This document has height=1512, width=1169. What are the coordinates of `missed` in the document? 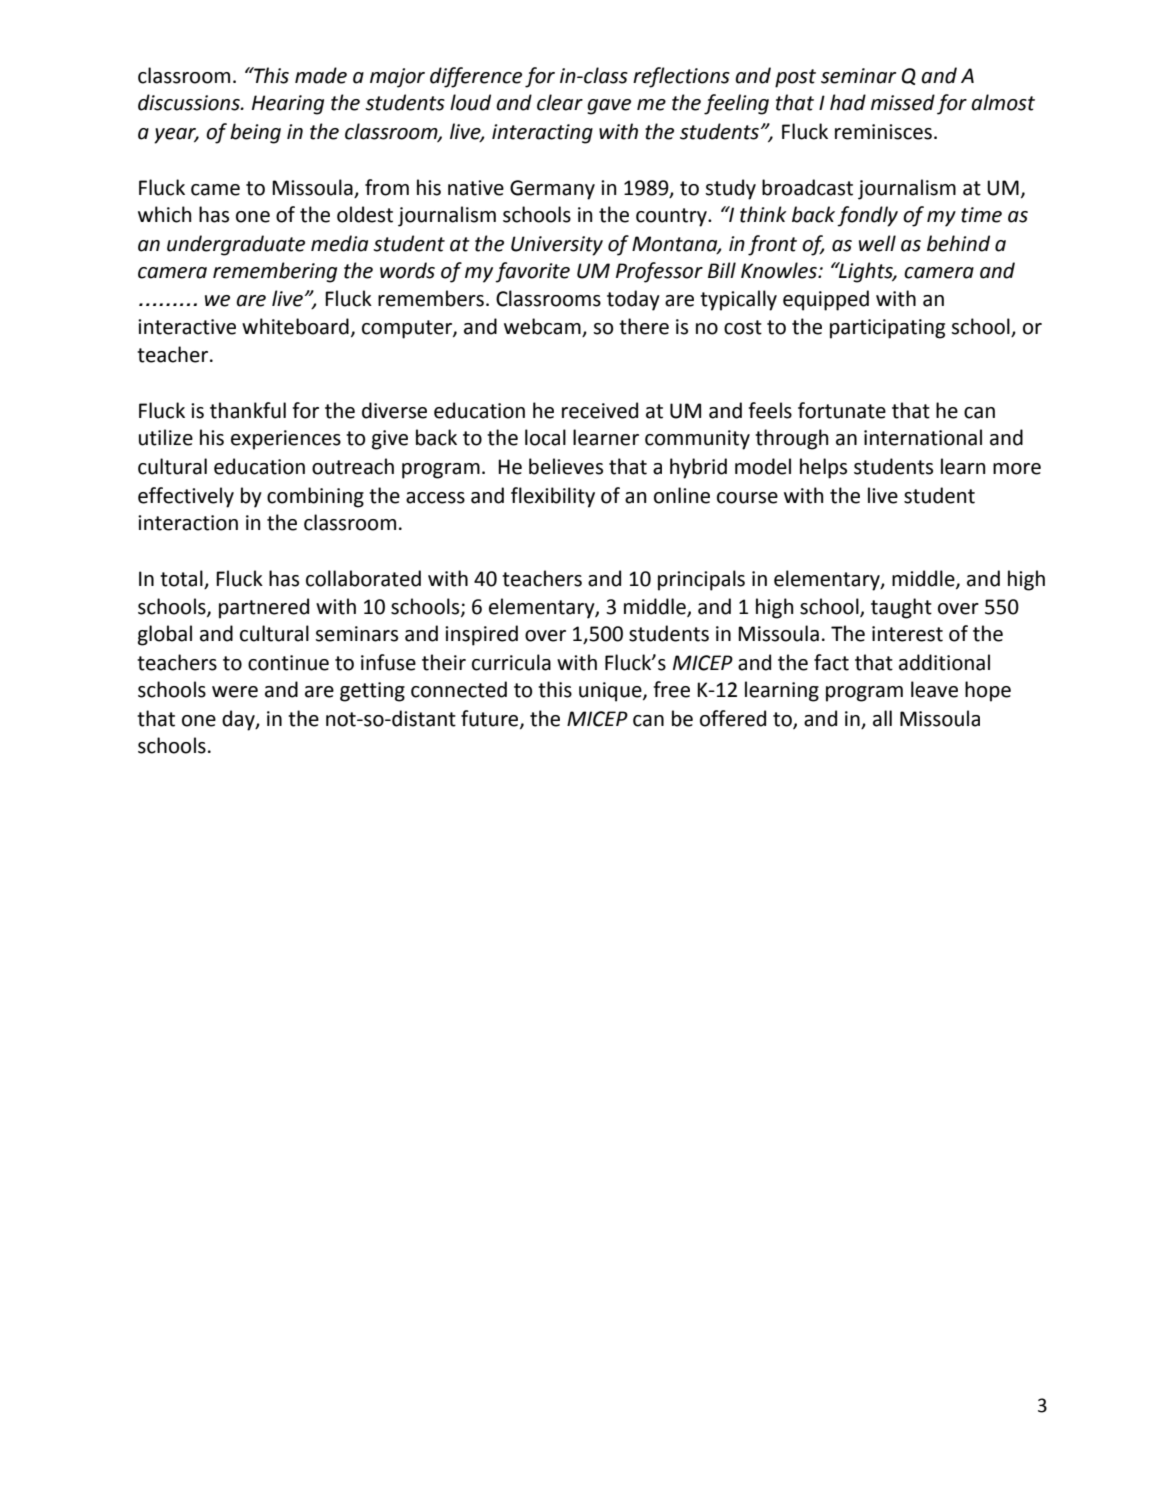 It's located at (903, 102).
